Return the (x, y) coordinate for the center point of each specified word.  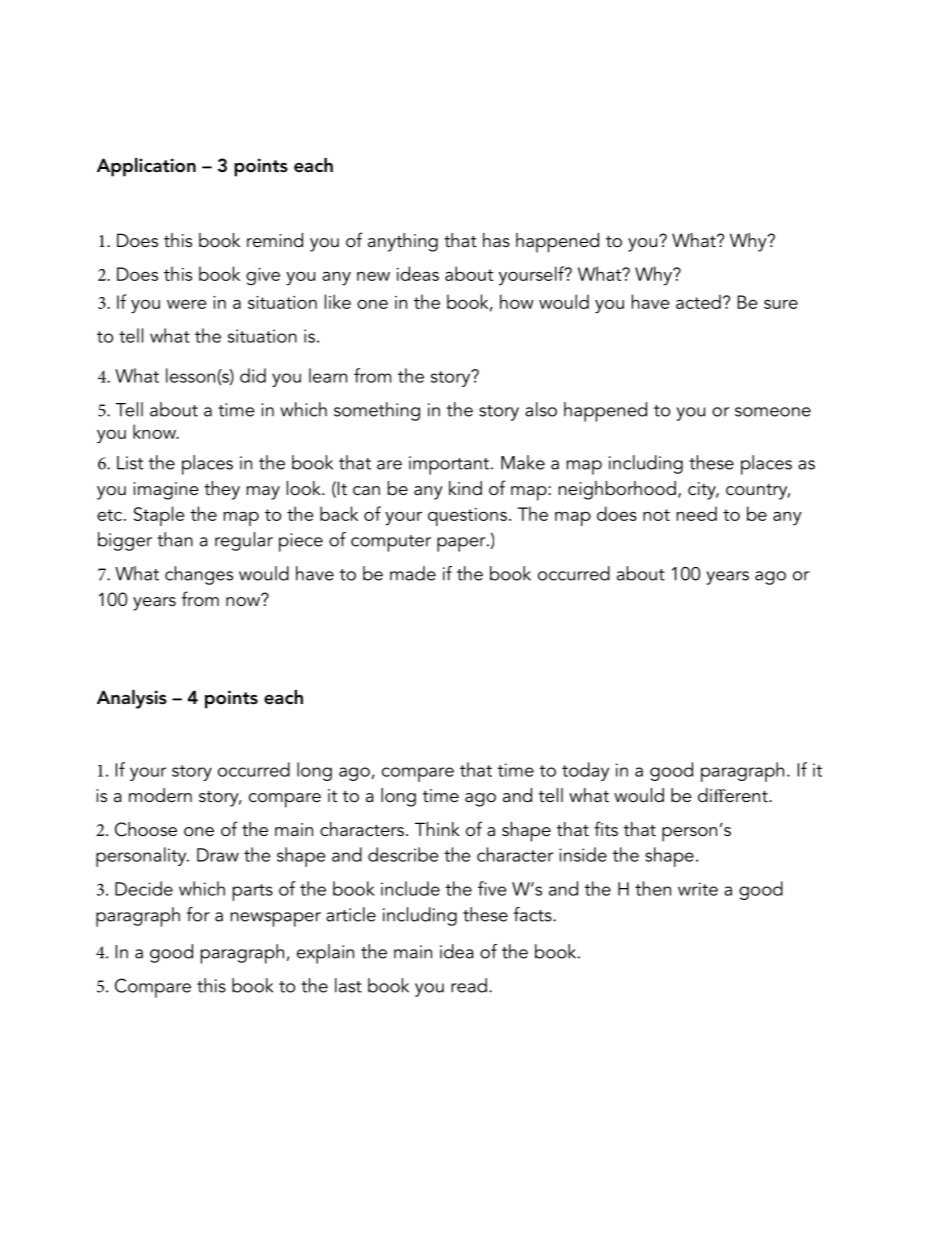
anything (403, 242)
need (696, 513)
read (469, 985)
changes (199, 575)
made (413, 573)
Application (146, 167)
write (698, 889)
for (198, 914)
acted (698, 301)
